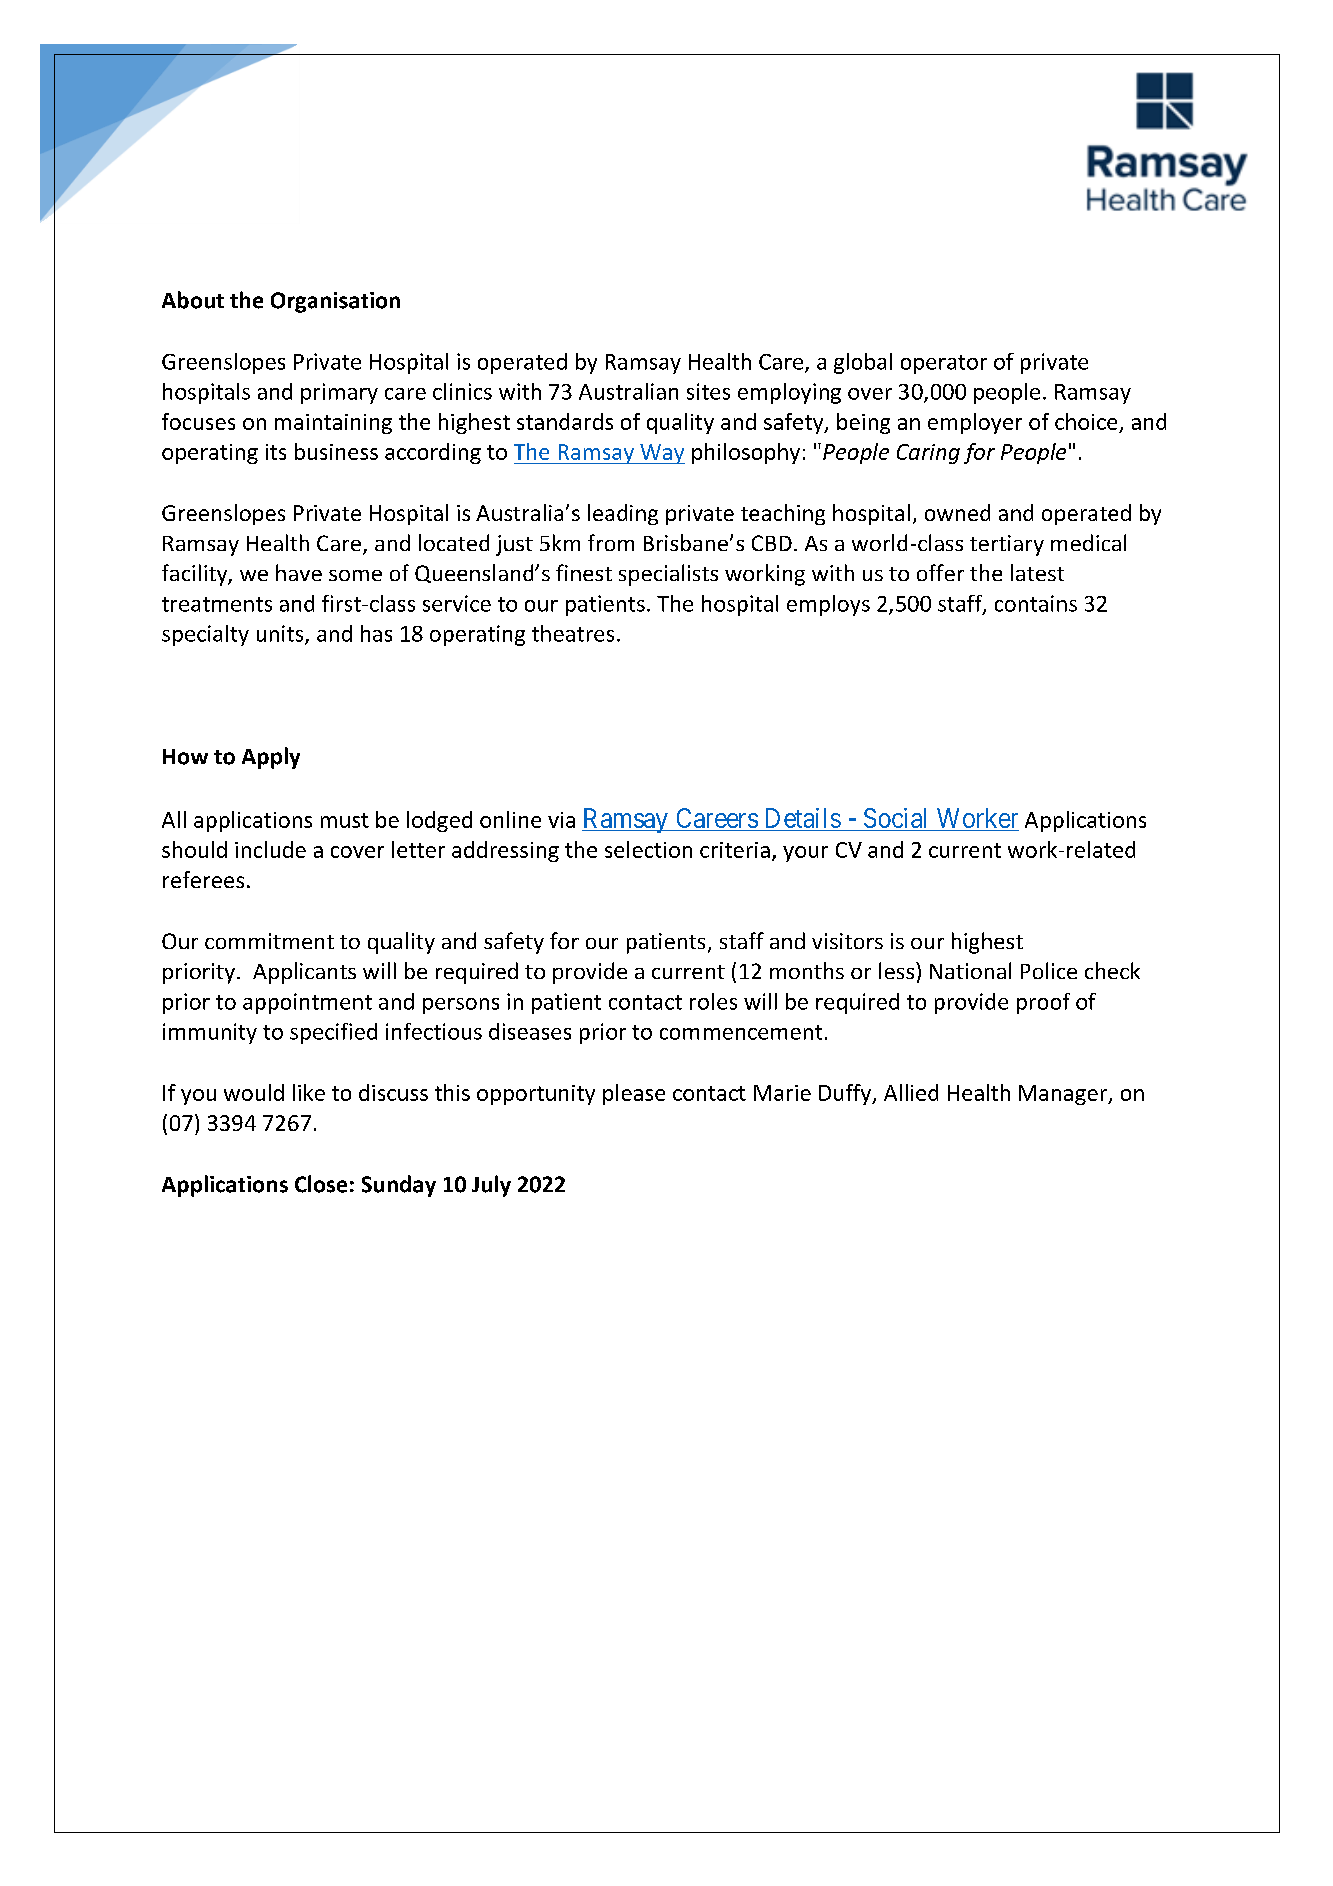 This page has width=1333, height=1886. Describe the element at coordinates (708, 391) in the page. I see `sites` at that location.
